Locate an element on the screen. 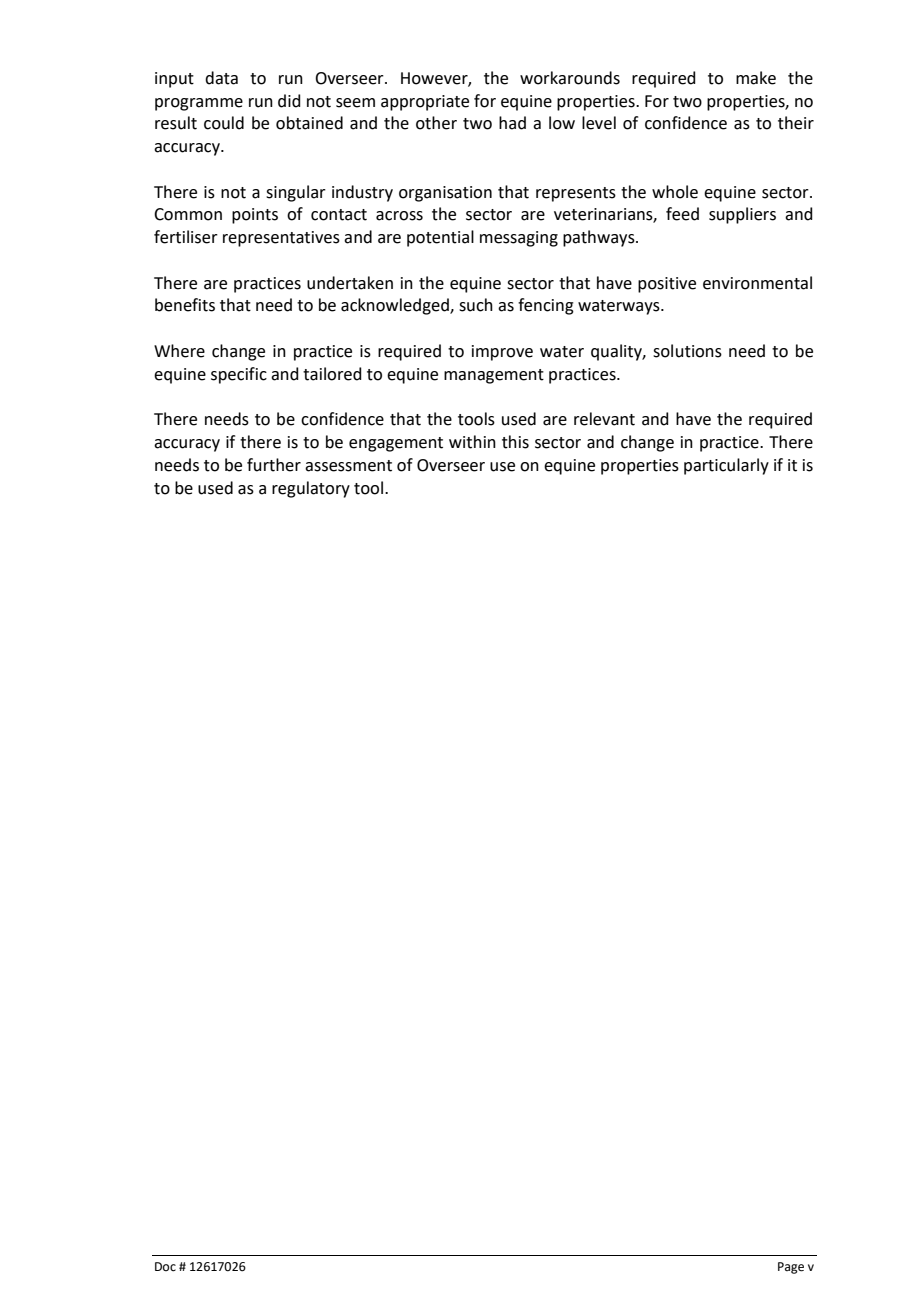 The width and height of the screenshot is (924, 1308). regulatory is located at coordinates (311, 489).
